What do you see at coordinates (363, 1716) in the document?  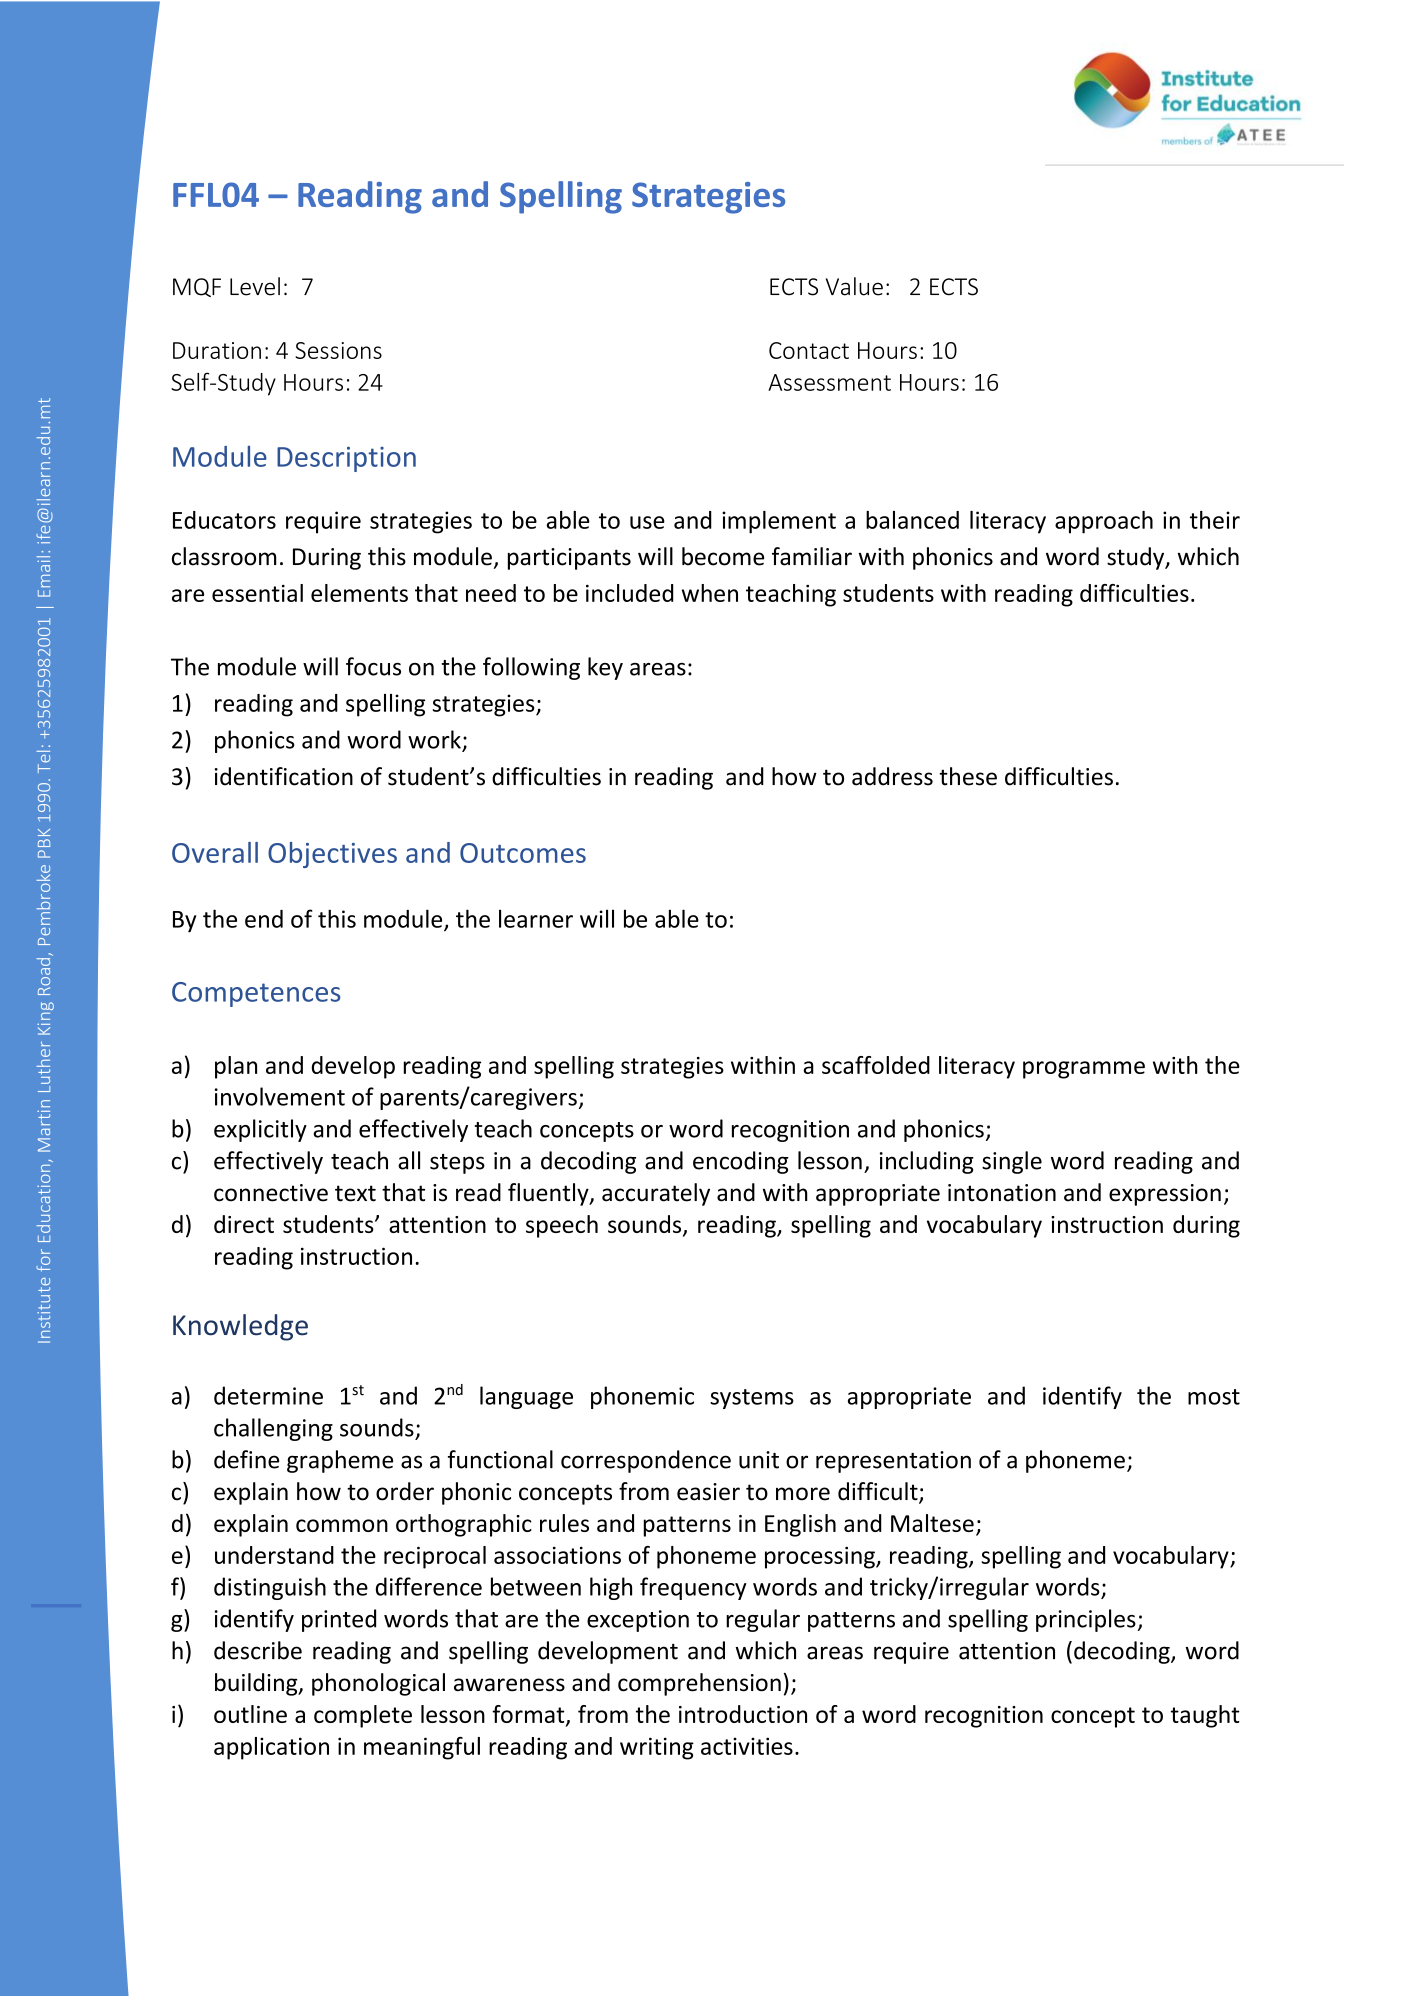 I see `complete` at bounding box center [363, 1716].
